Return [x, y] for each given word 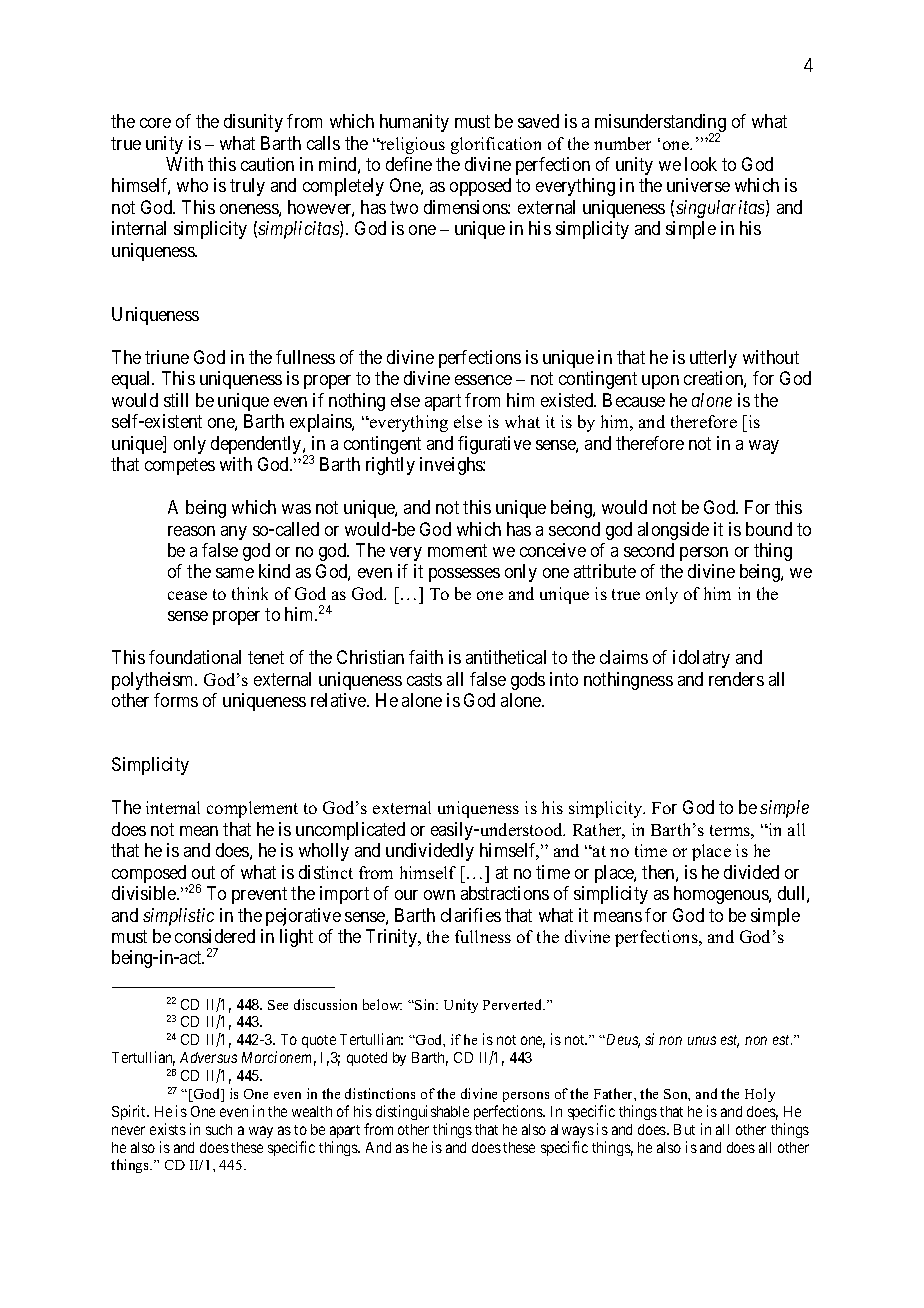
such [219, 1129]
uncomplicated [350, 831]
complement [252, 809]
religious [411, 145]
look [701, 164]
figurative [494, 445]
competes [180, 466]
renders [736, 679]
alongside [673, 531]
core [155, 123]
